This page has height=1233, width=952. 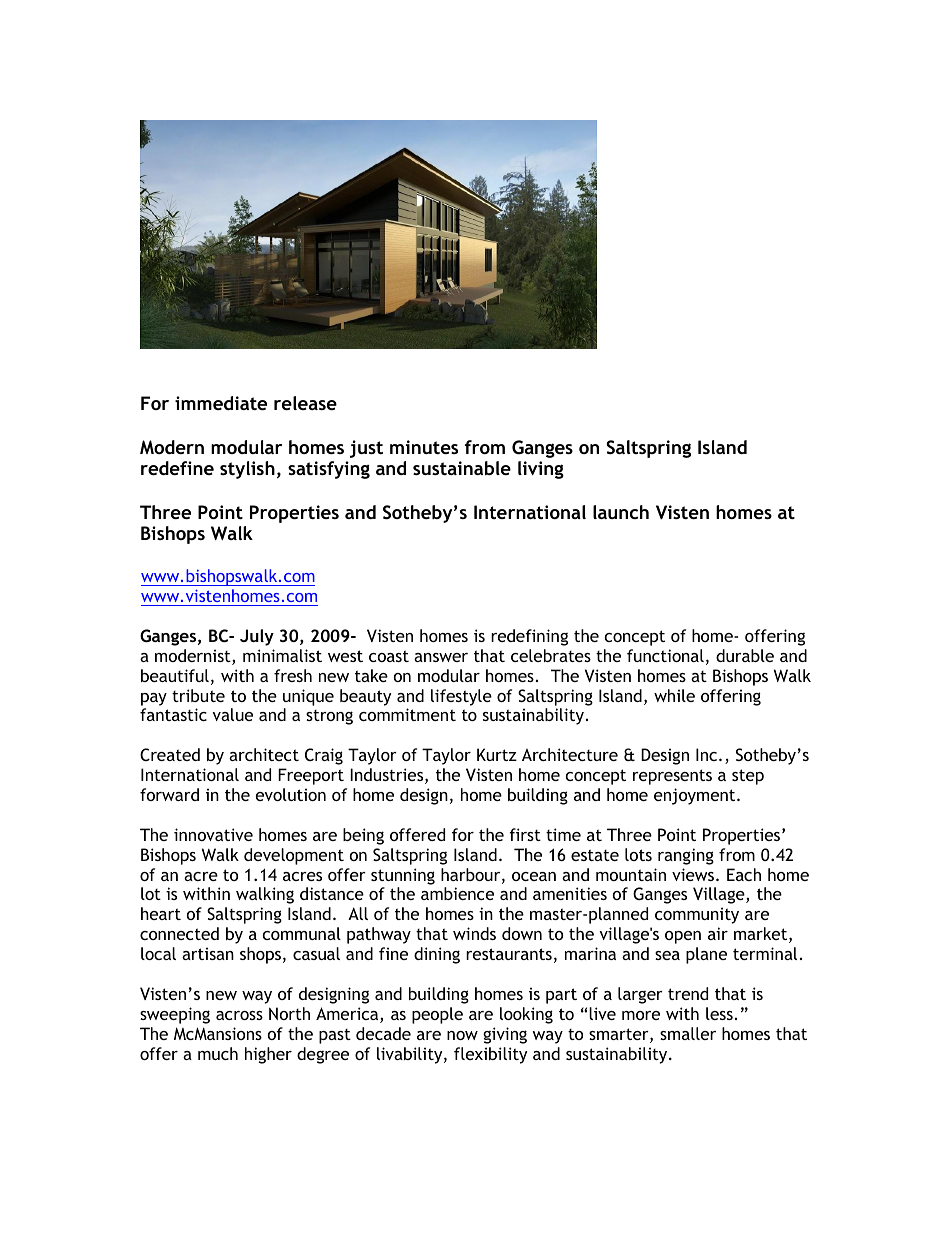 What do you see at coordinates (388, 776) in the page?
I see `Industries` at bounding box center [388, 776].
